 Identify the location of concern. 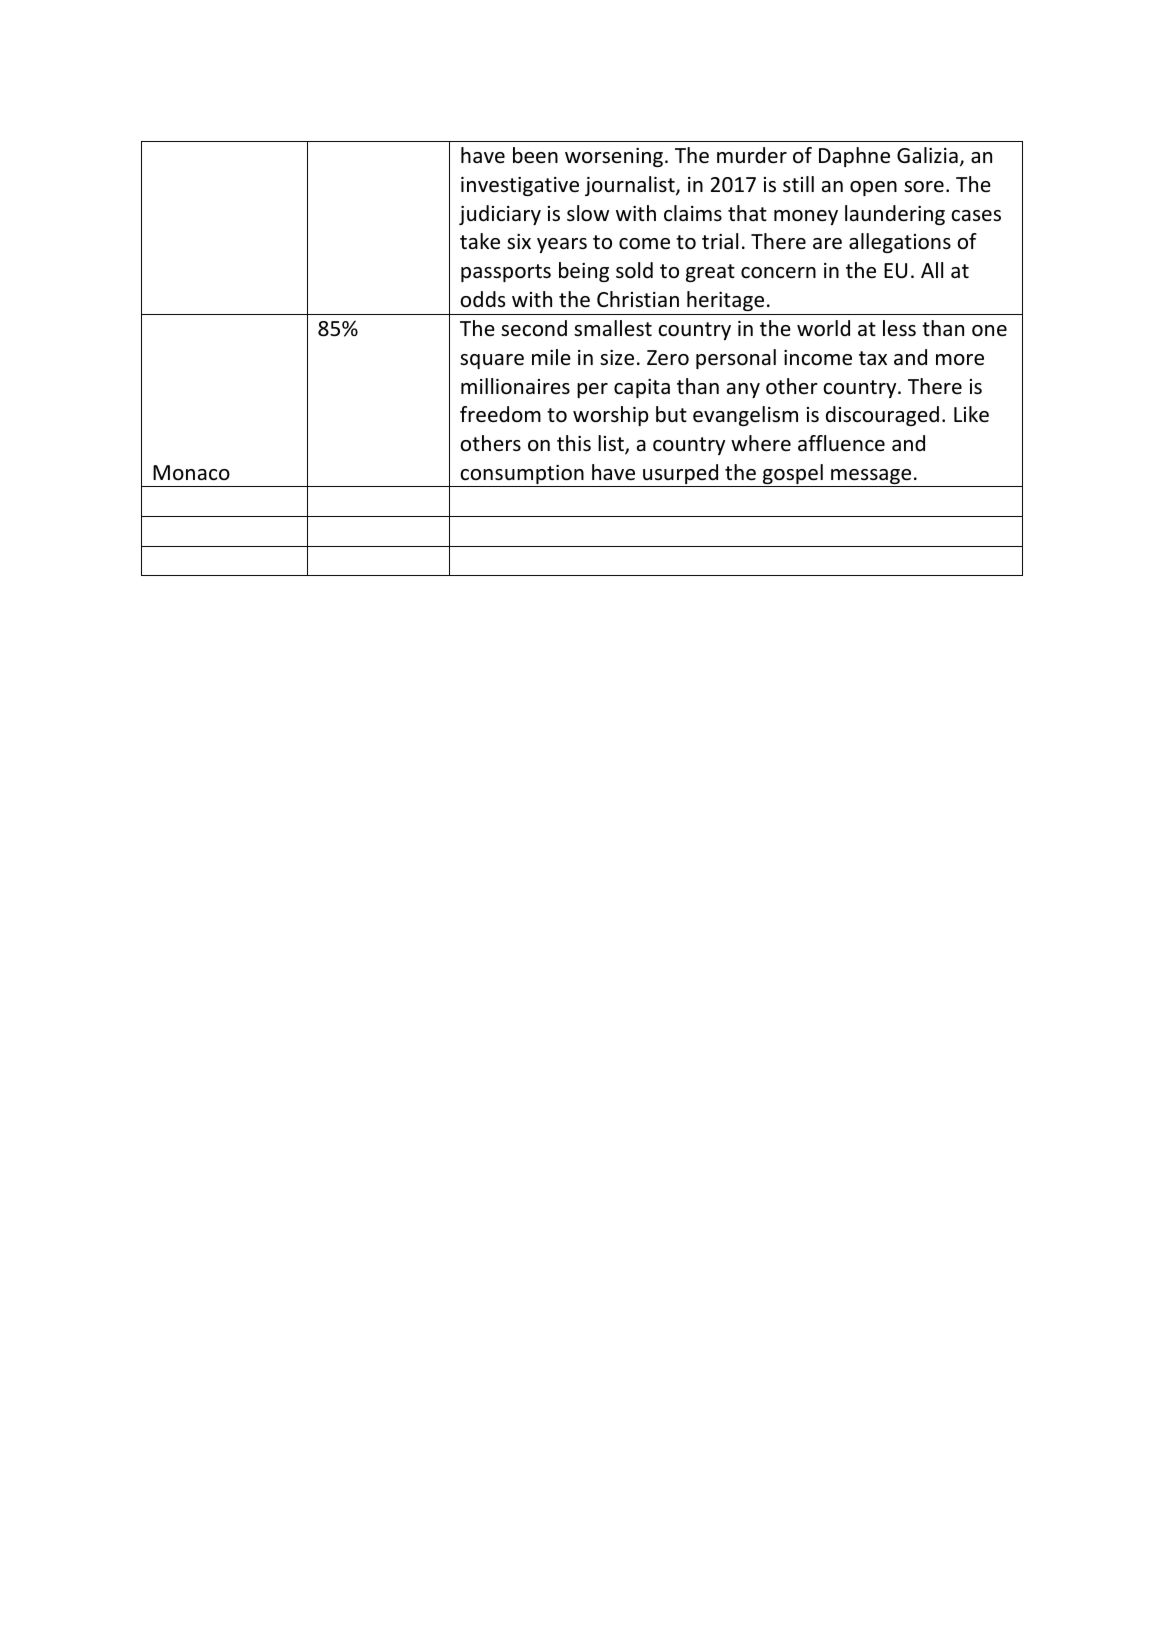
(778, 273).
